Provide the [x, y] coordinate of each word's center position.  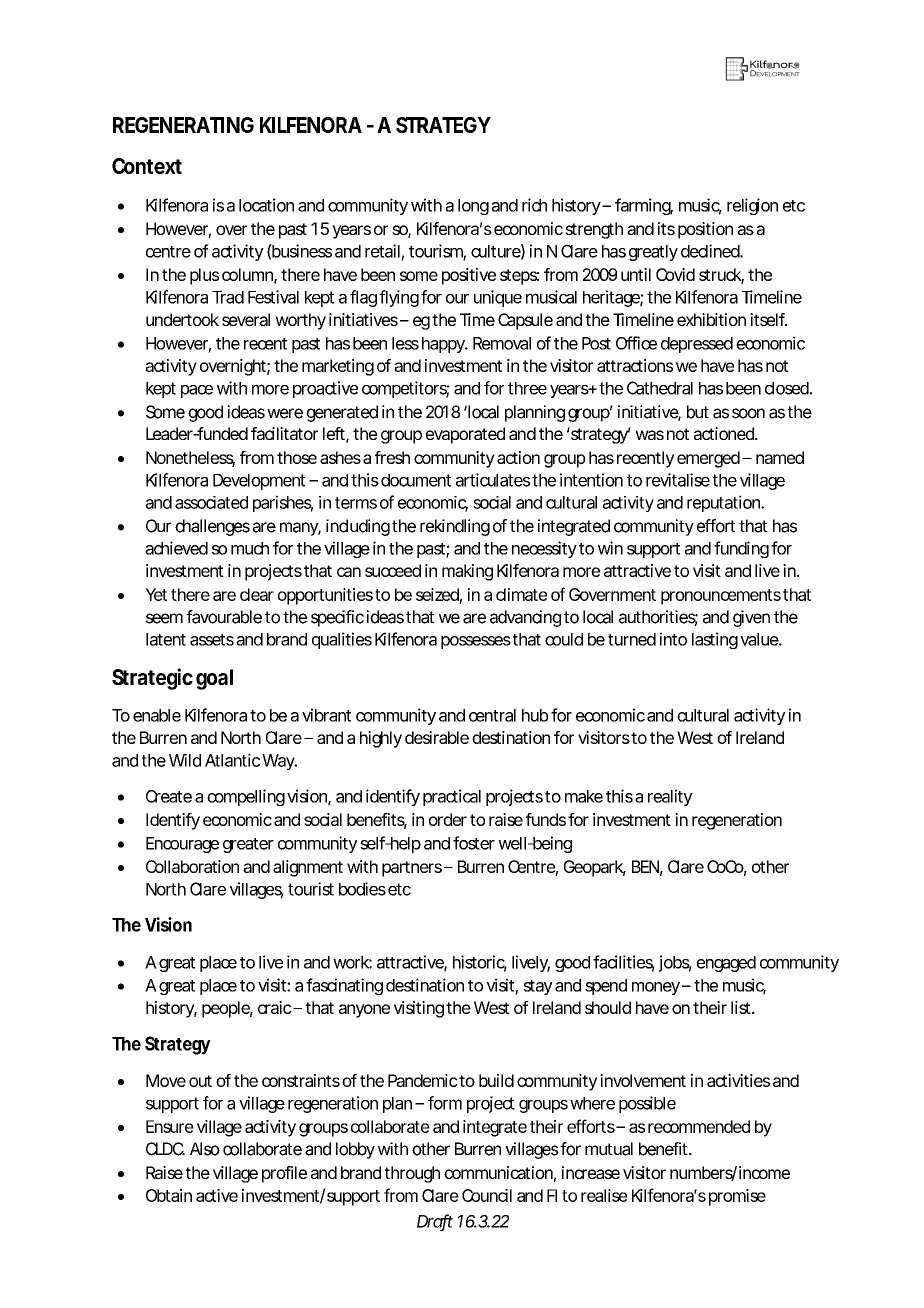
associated [211, 502]
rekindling [455, 527]
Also [205, 1149]
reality [670, 797]
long [473, 207]
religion [752, 206]
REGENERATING [183, 125]
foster [474, 843]
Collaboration [192, 866]
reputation [725, 503]
